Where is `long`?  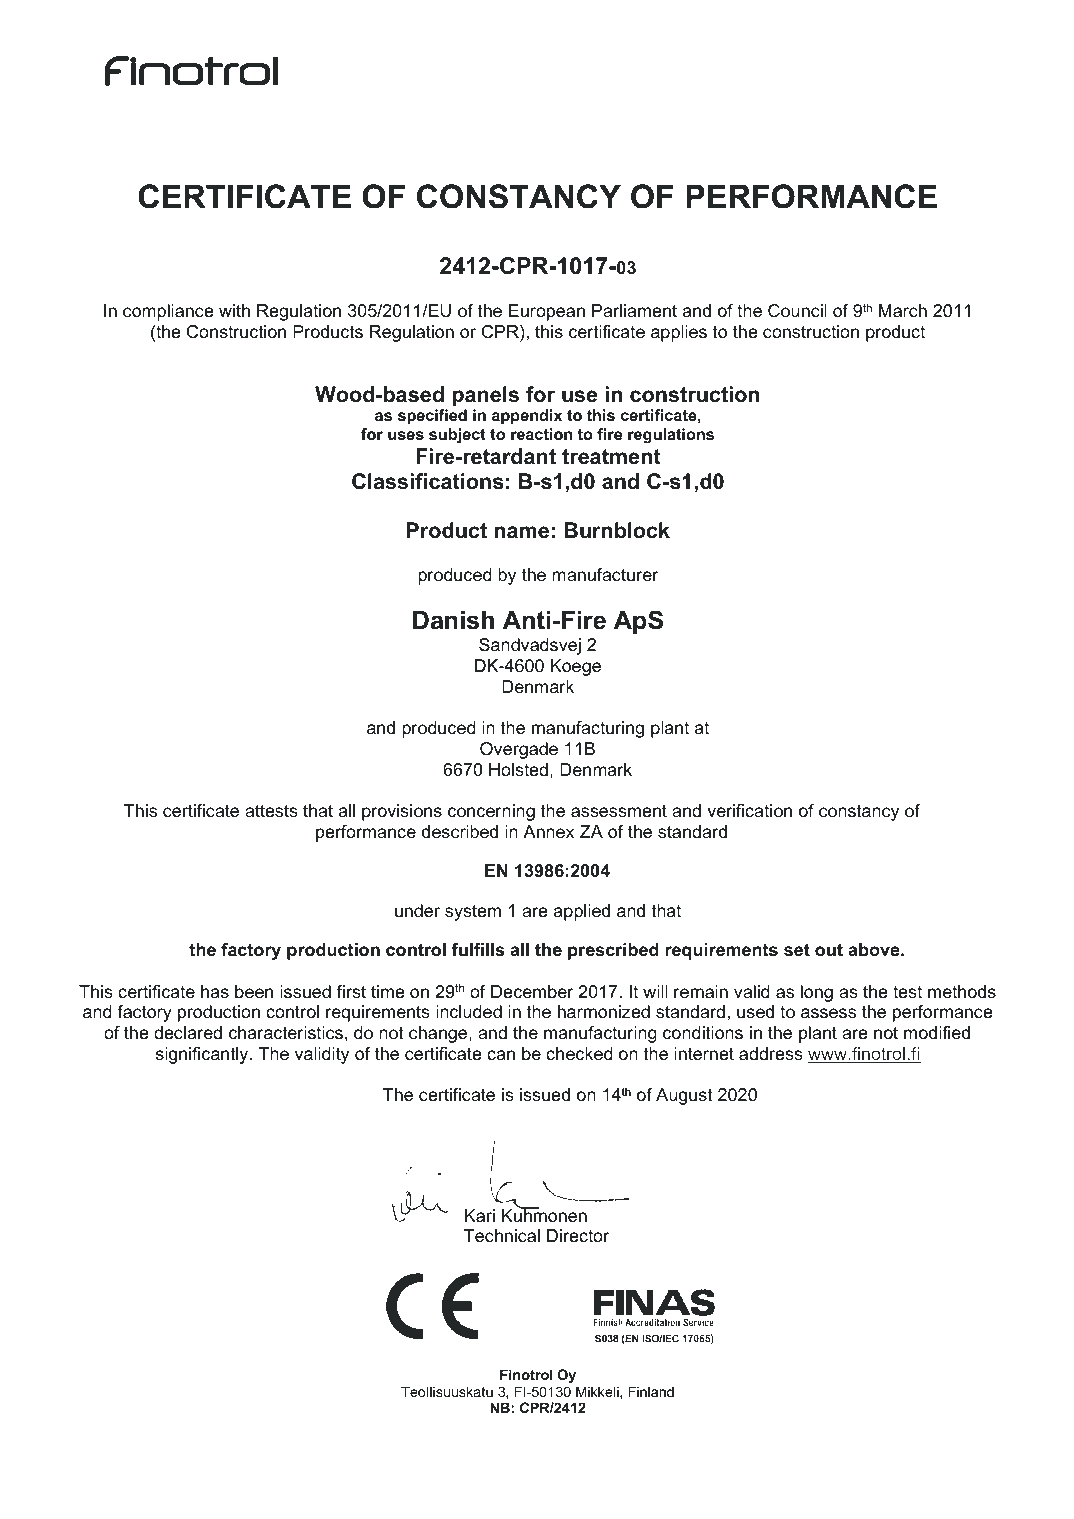
long is located at coordinates (817, 993).
